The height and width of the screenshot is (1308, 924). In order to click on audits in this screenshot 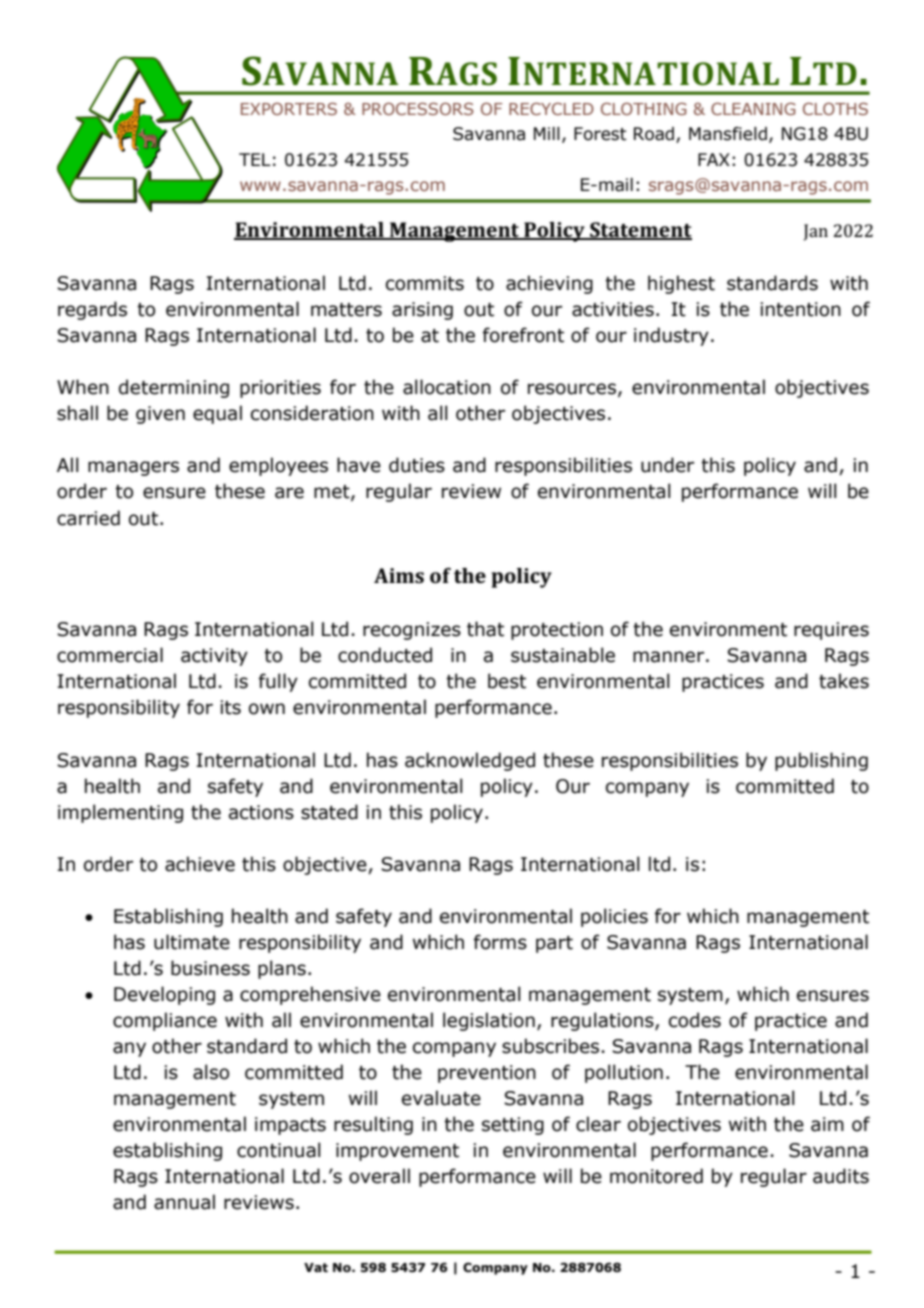, I will do `click(841, 1176)`.
